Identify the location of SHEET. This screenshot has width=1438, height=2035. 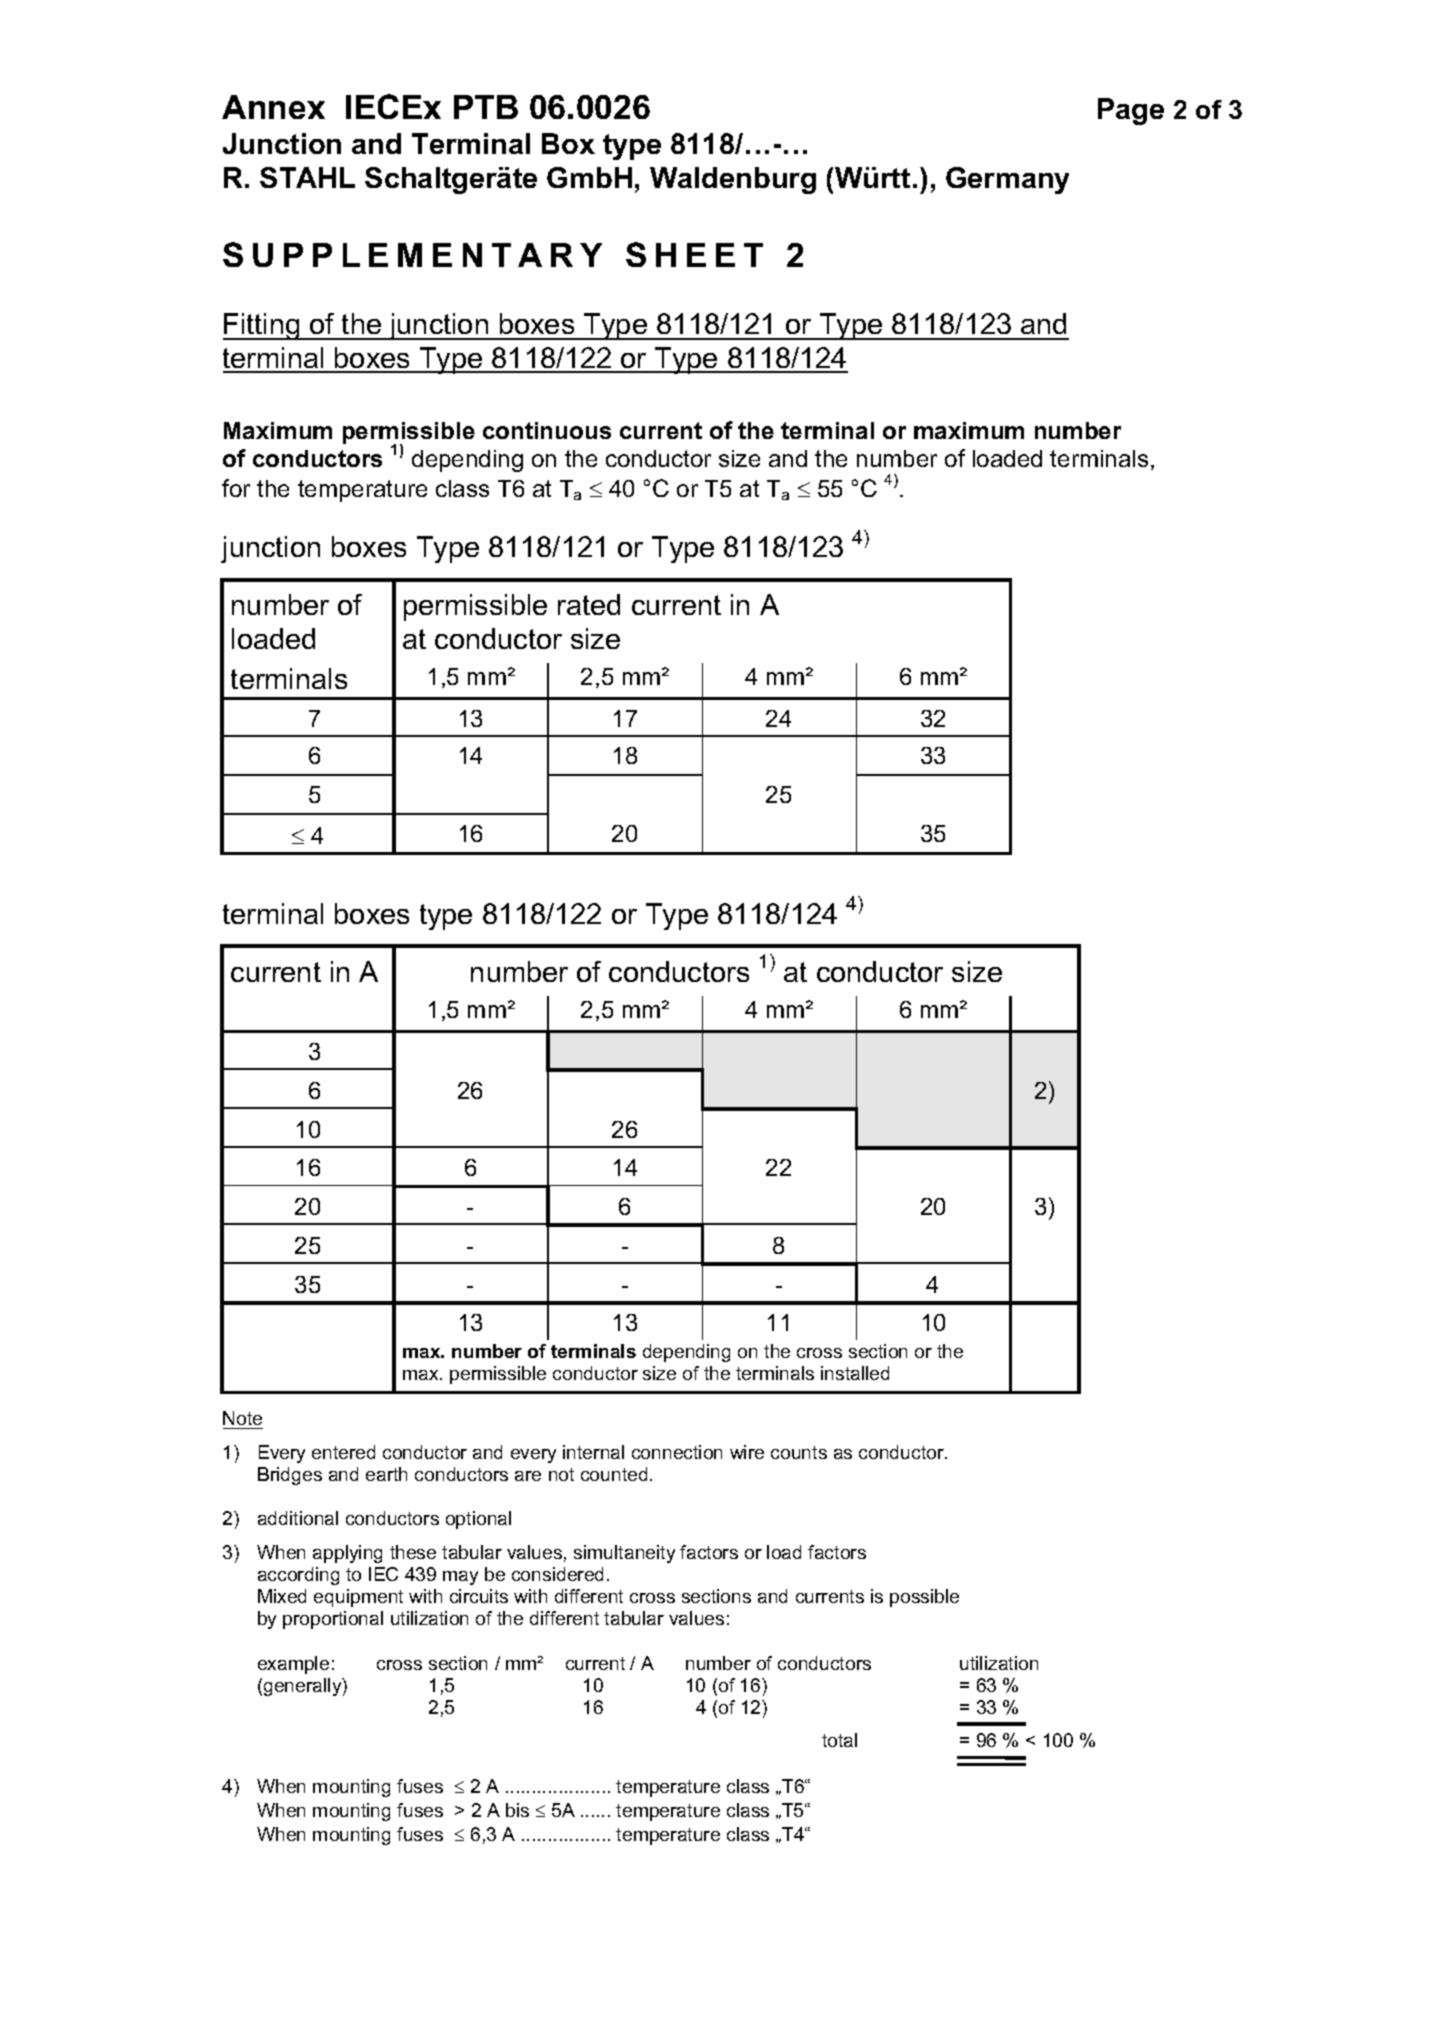
(694, 254).
